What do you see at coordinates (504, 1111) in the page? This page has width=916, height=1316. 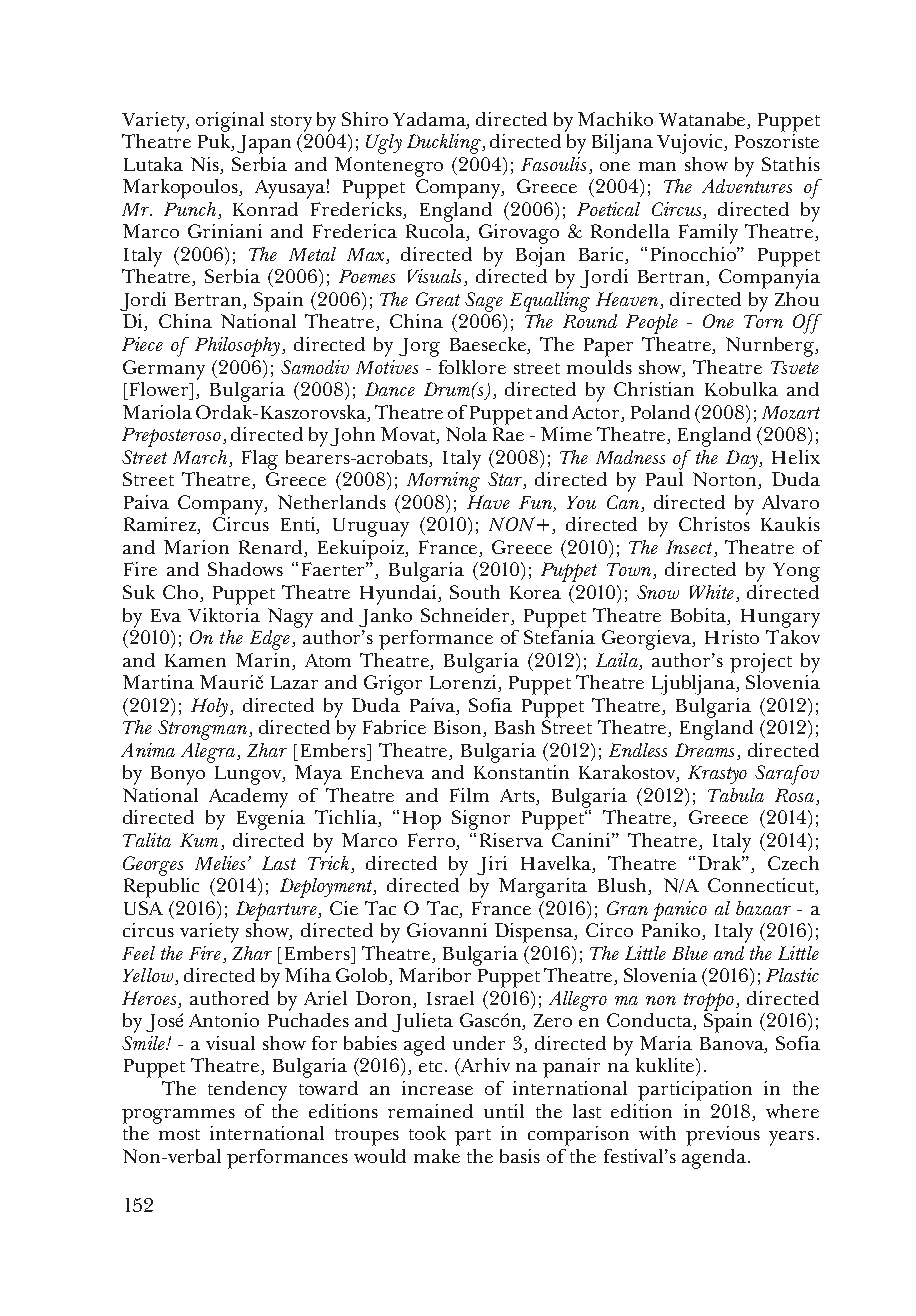 I see `until` at bounding box center [504, 1111].
